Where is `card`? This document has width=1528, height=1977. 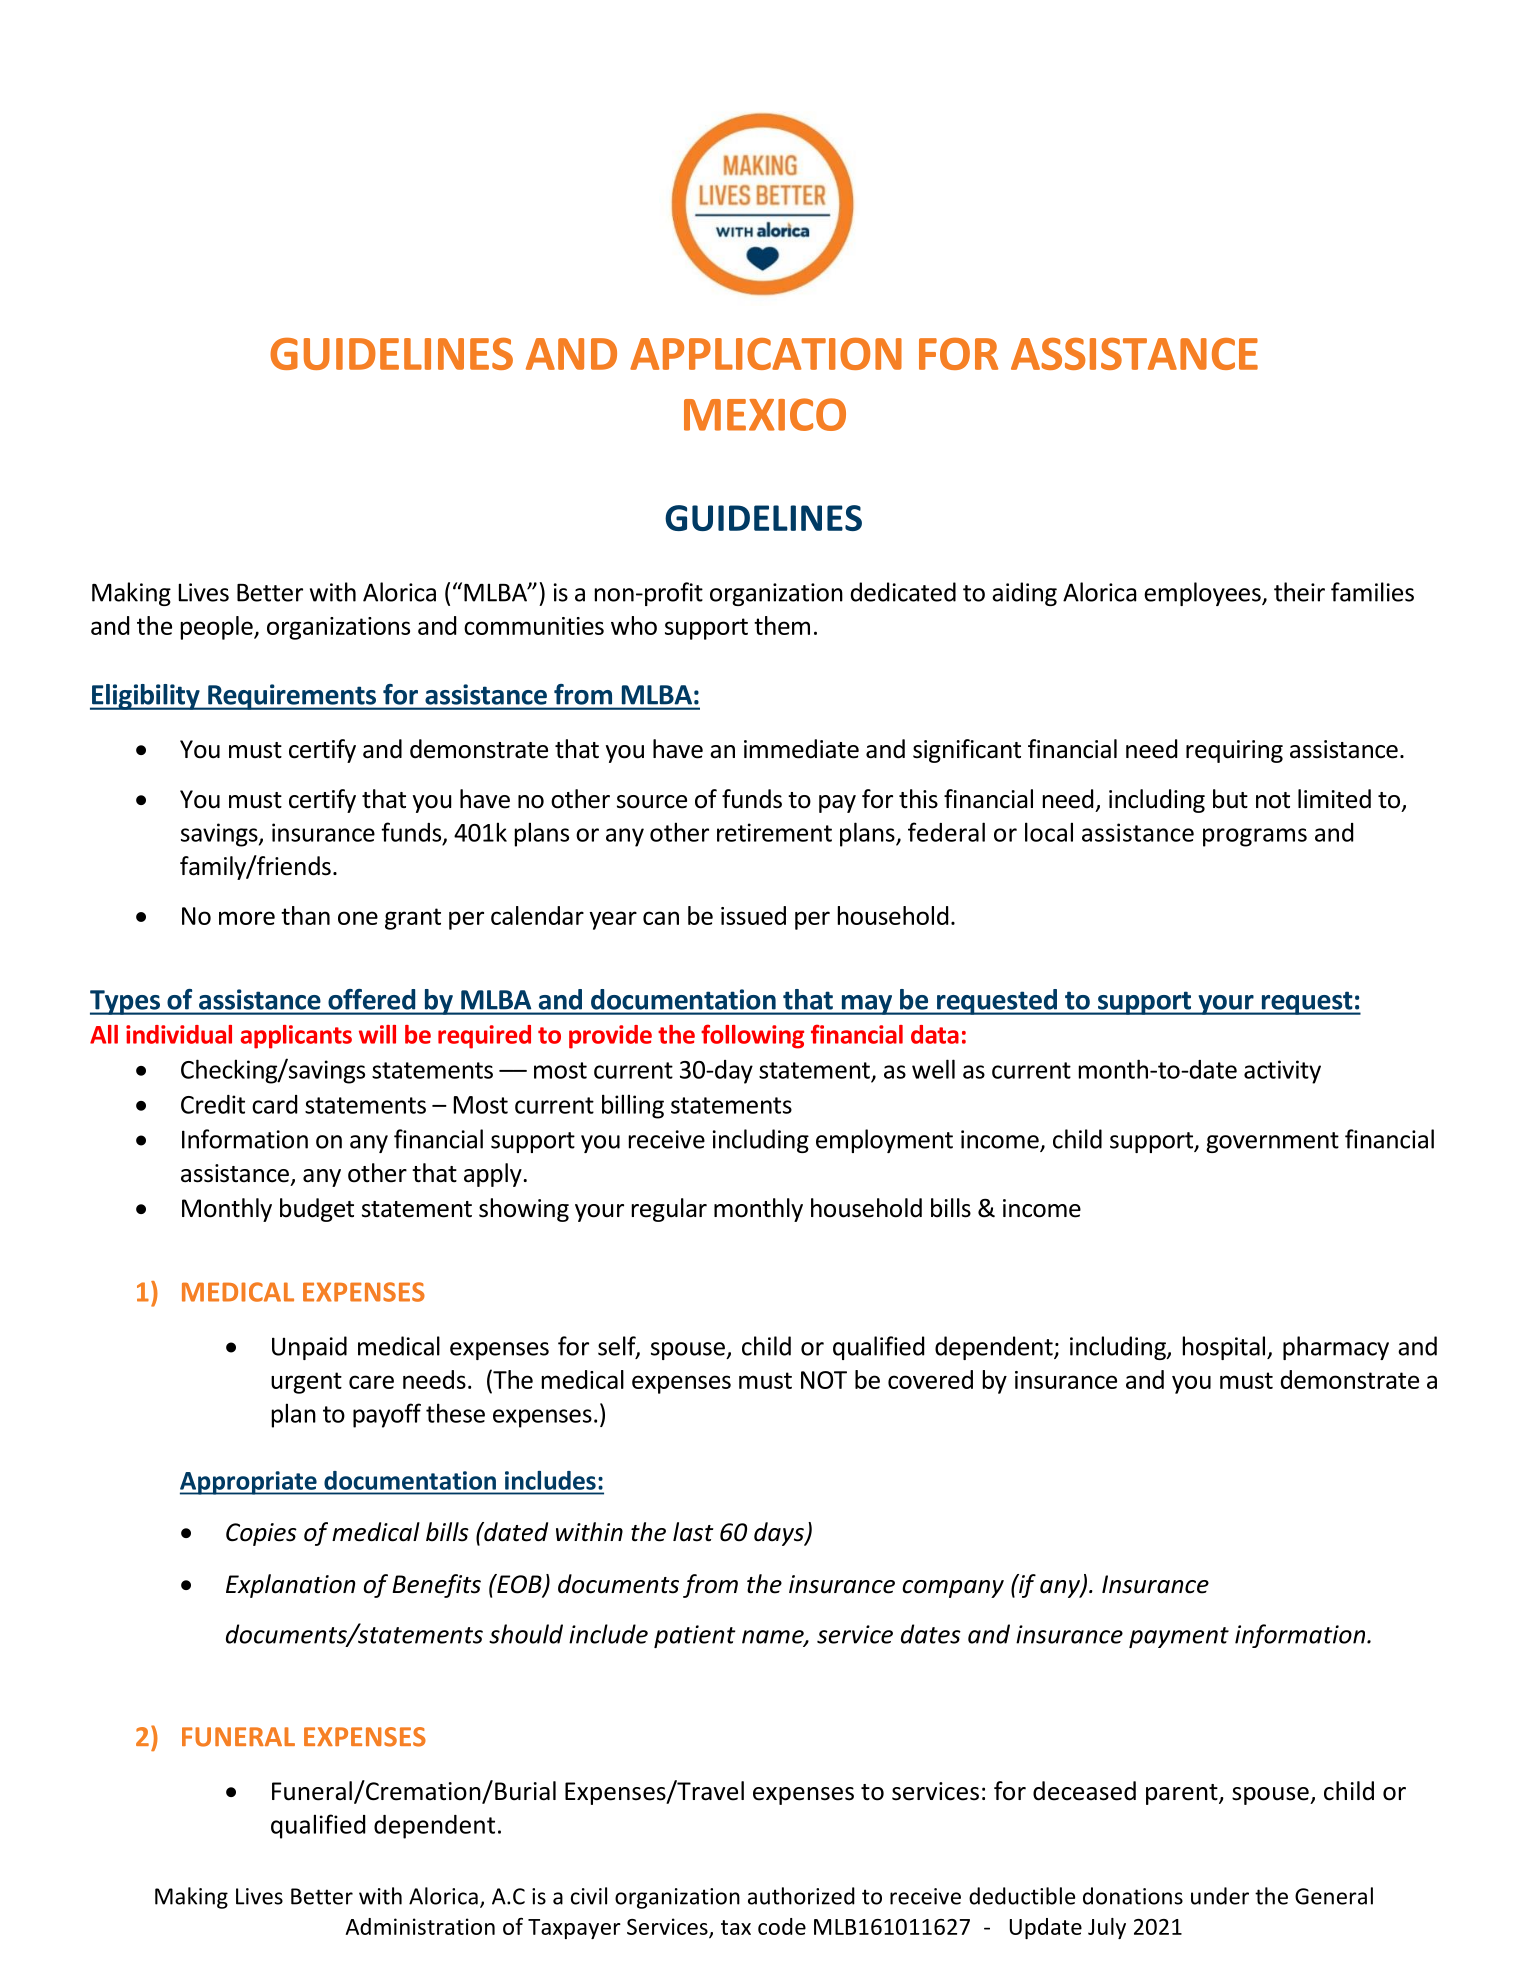 card is located at coordinates (274, 1104).
